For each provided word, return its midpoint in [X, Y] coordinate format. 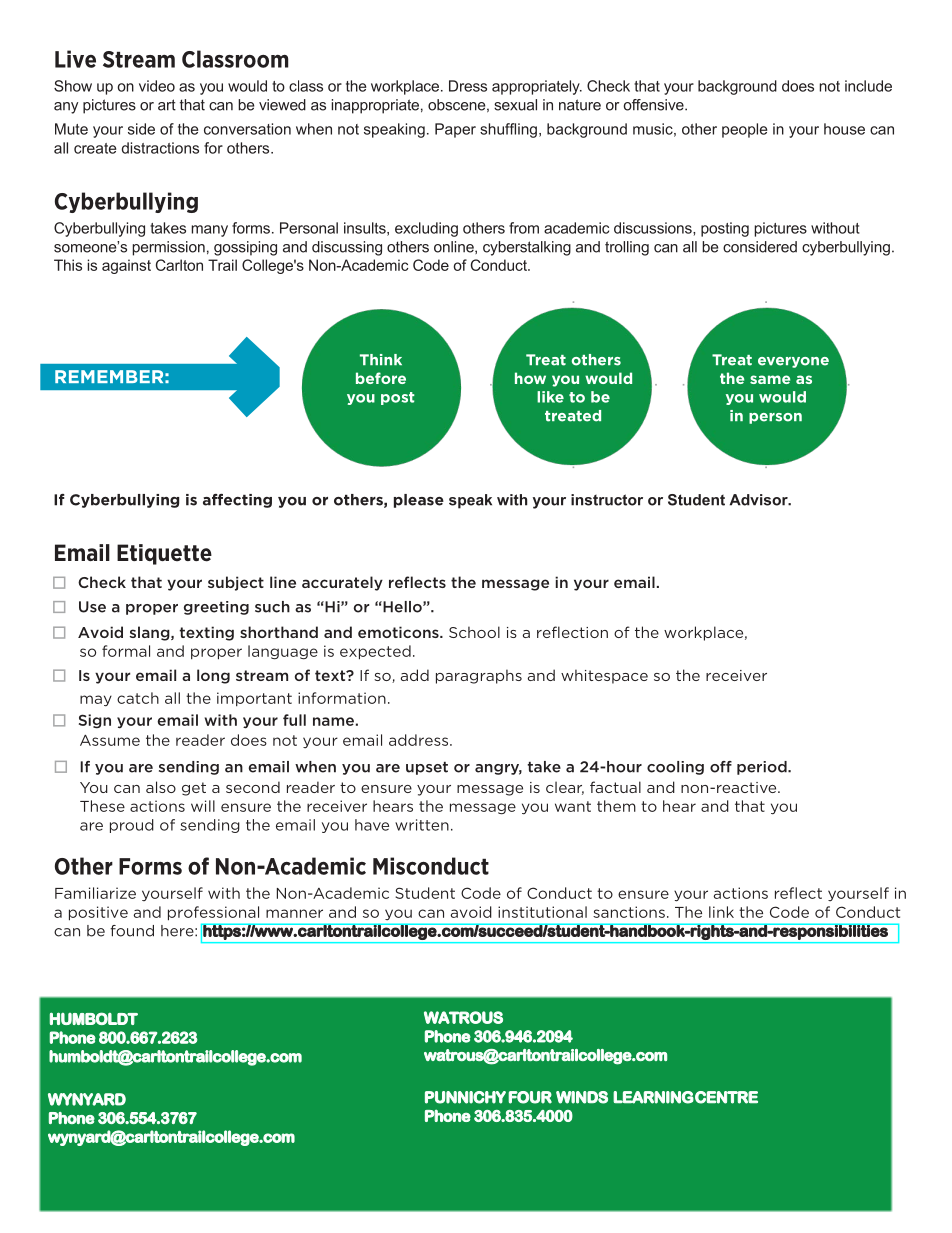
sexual [515, 105]
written [422, 825]
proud [132, 826]
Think [381, 359]
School [474, 632]
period [763, 768]
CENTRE [726, 1097]
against [126, 266]
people [744, 130]
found [132, 931]
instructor [607, 500]
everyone [793, 362]
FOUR [530, 1097]
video [157, 86]
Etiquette [164, 554]
